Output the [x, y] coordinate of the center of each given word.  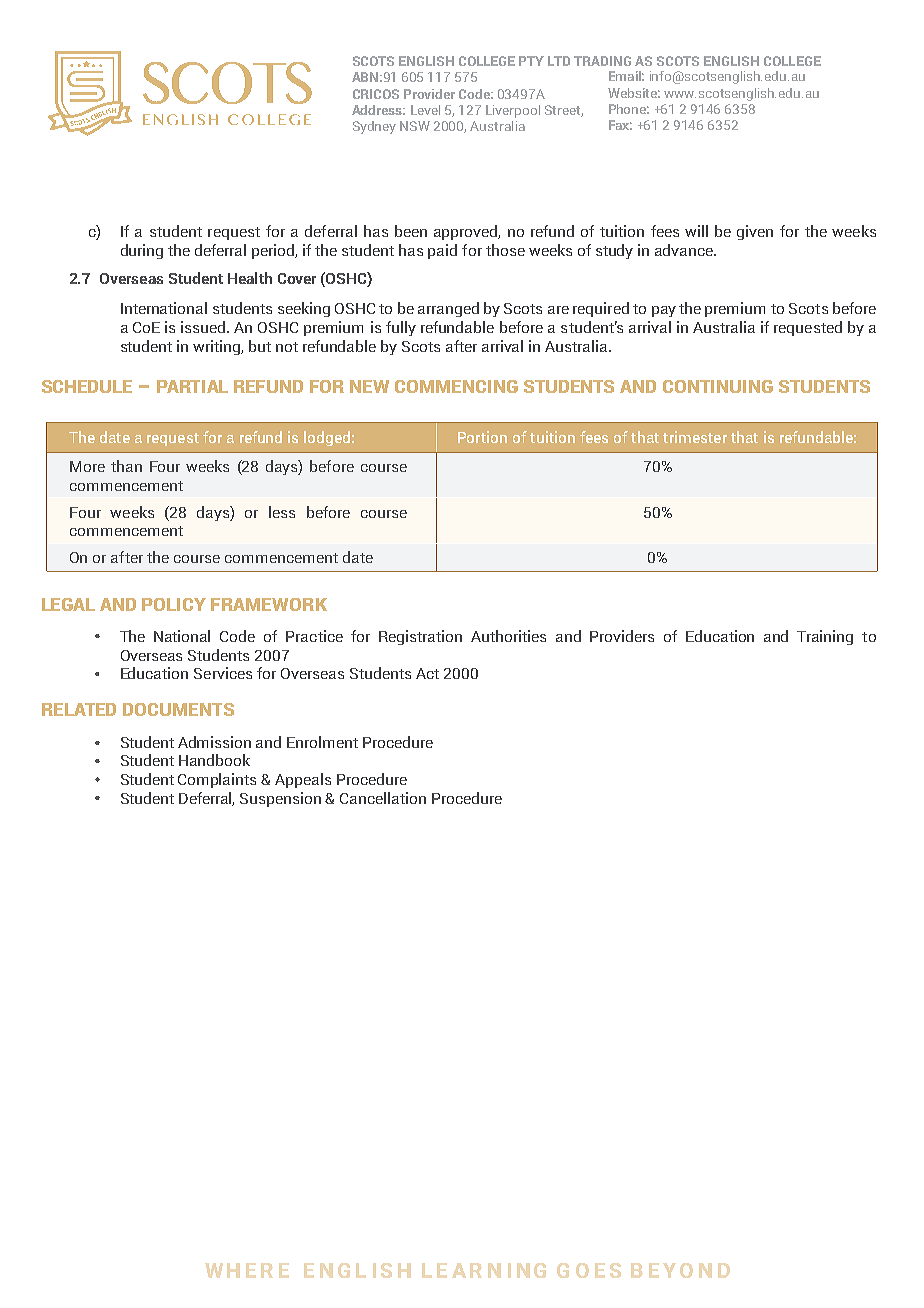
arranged [448, 309]
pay [664, 311]
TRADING [602, 61]
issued [204, 327]
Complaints [217, 780]
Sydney [374, 127]
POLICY [174, 604]
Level [425, 110]
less [282, 512]
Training [825, 637]
